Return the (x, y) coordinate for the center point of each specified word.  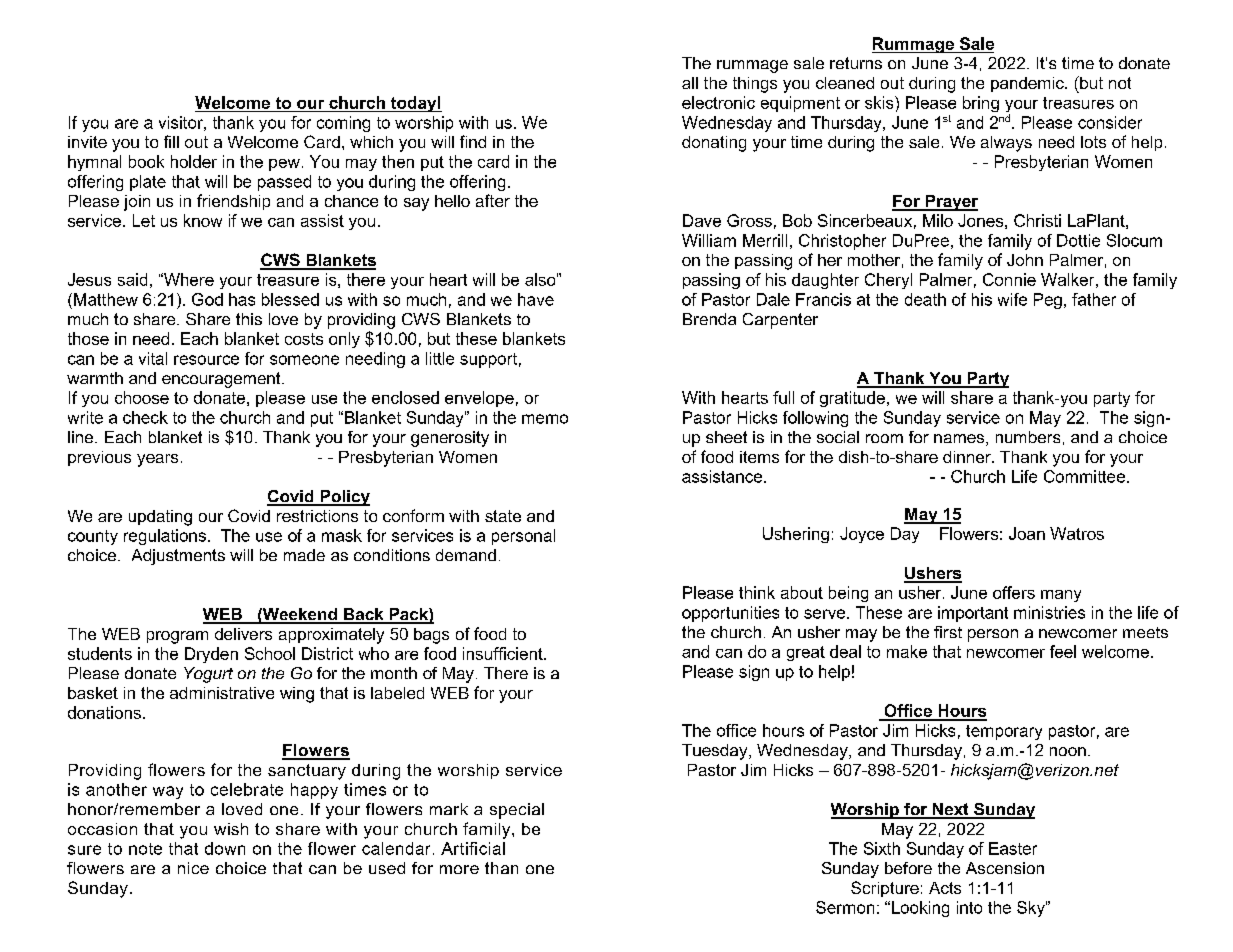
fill (171, 141)
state (503, 516)
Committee (1086, 476)
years (157, 460)
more (459, 869)
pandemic (1028, 84)
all (690, 83)
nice (193, 868)
